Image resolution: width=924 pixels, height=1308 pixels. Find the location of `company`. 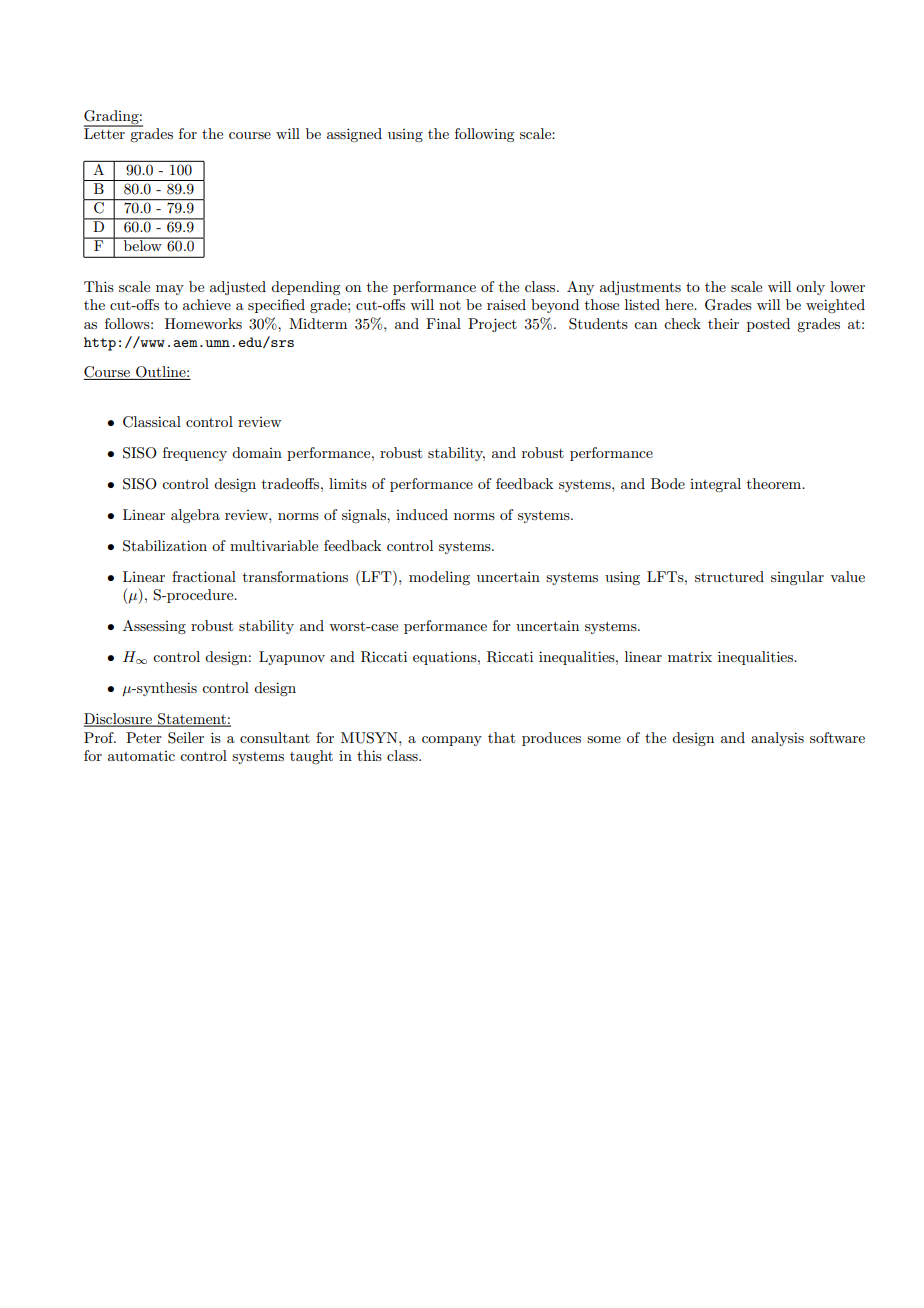

company is located at coordinates (452, 741).
